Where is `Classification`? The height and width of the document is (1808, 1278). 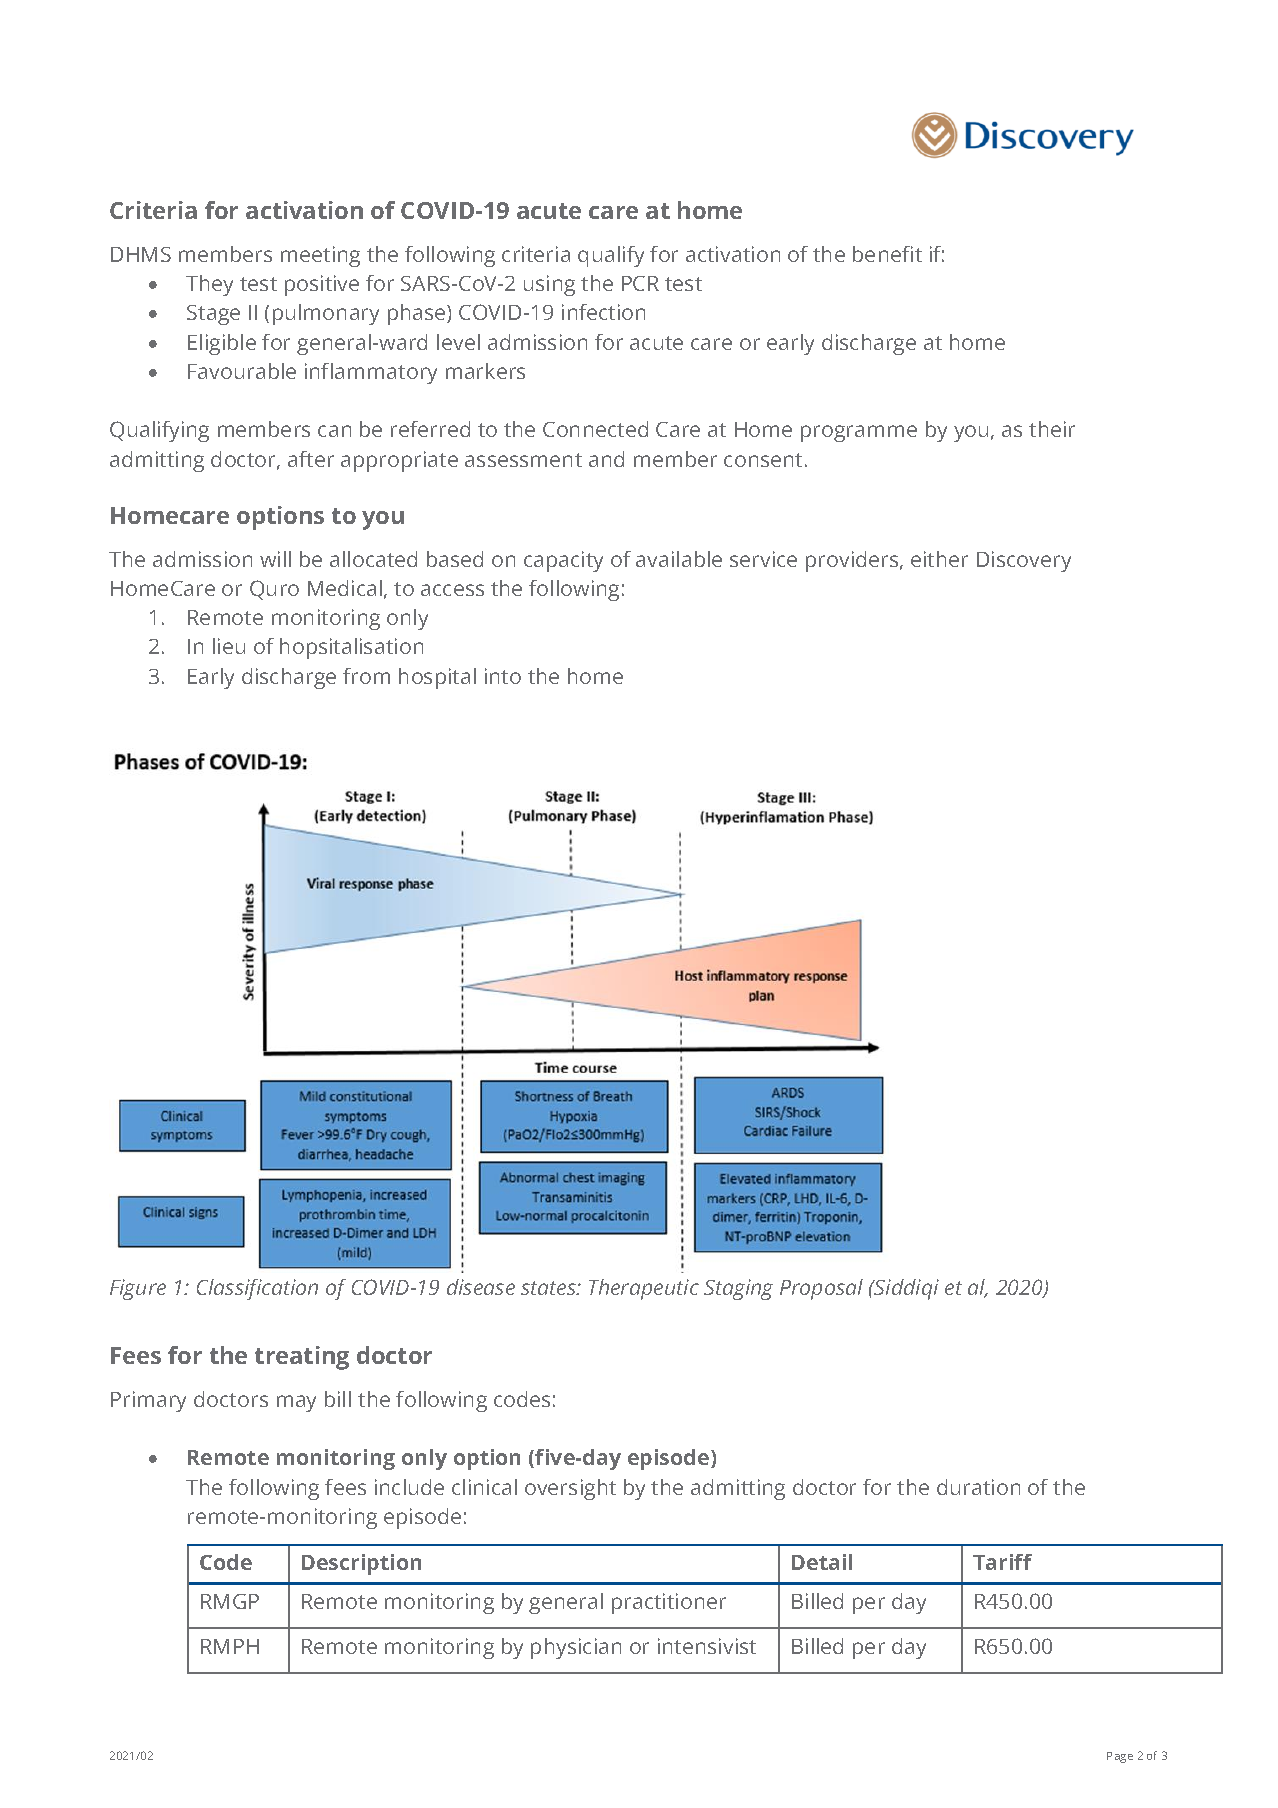 Classification is located at coordinates (257, 1289).
